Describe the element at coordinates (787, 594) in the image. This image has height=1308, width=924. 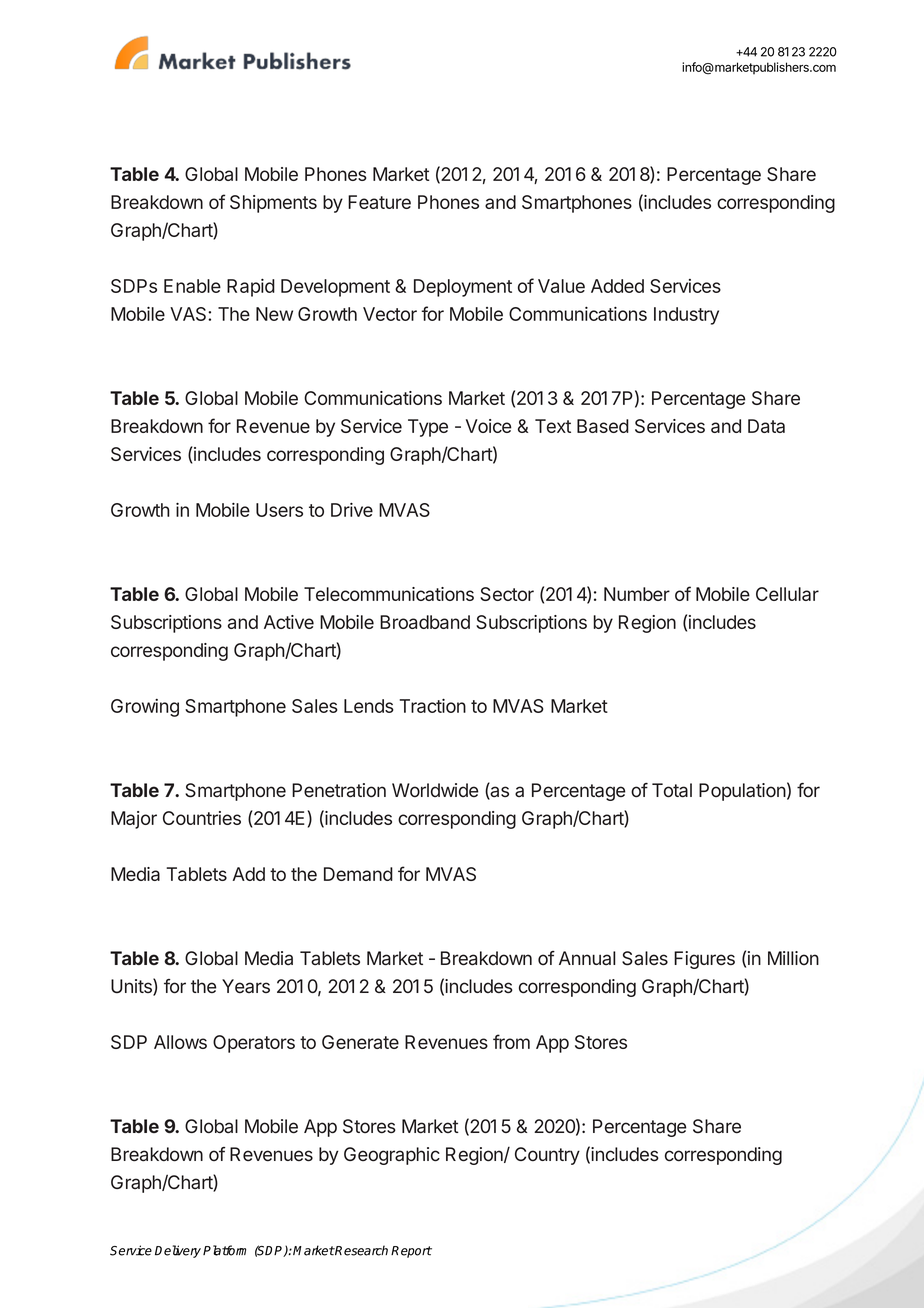
I see `Cellular` at that location.
